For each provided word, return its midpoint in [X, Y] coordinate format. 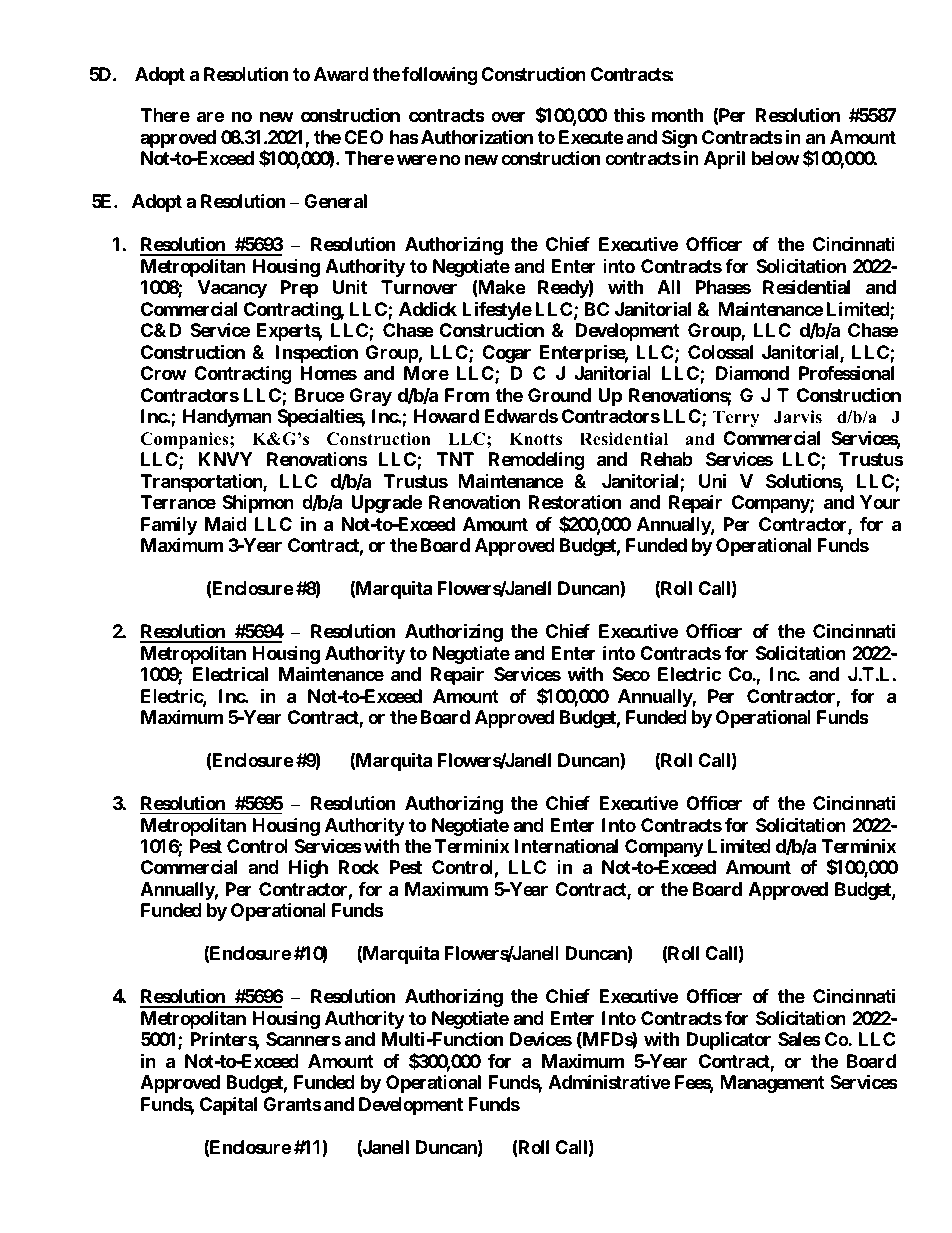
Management [772, 1084]
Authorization [477, 136]
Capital [228, 1105]
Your [880, 502]
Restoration [575, 501]
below [776, 158]
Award [341, 74]
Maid [226, 524]
